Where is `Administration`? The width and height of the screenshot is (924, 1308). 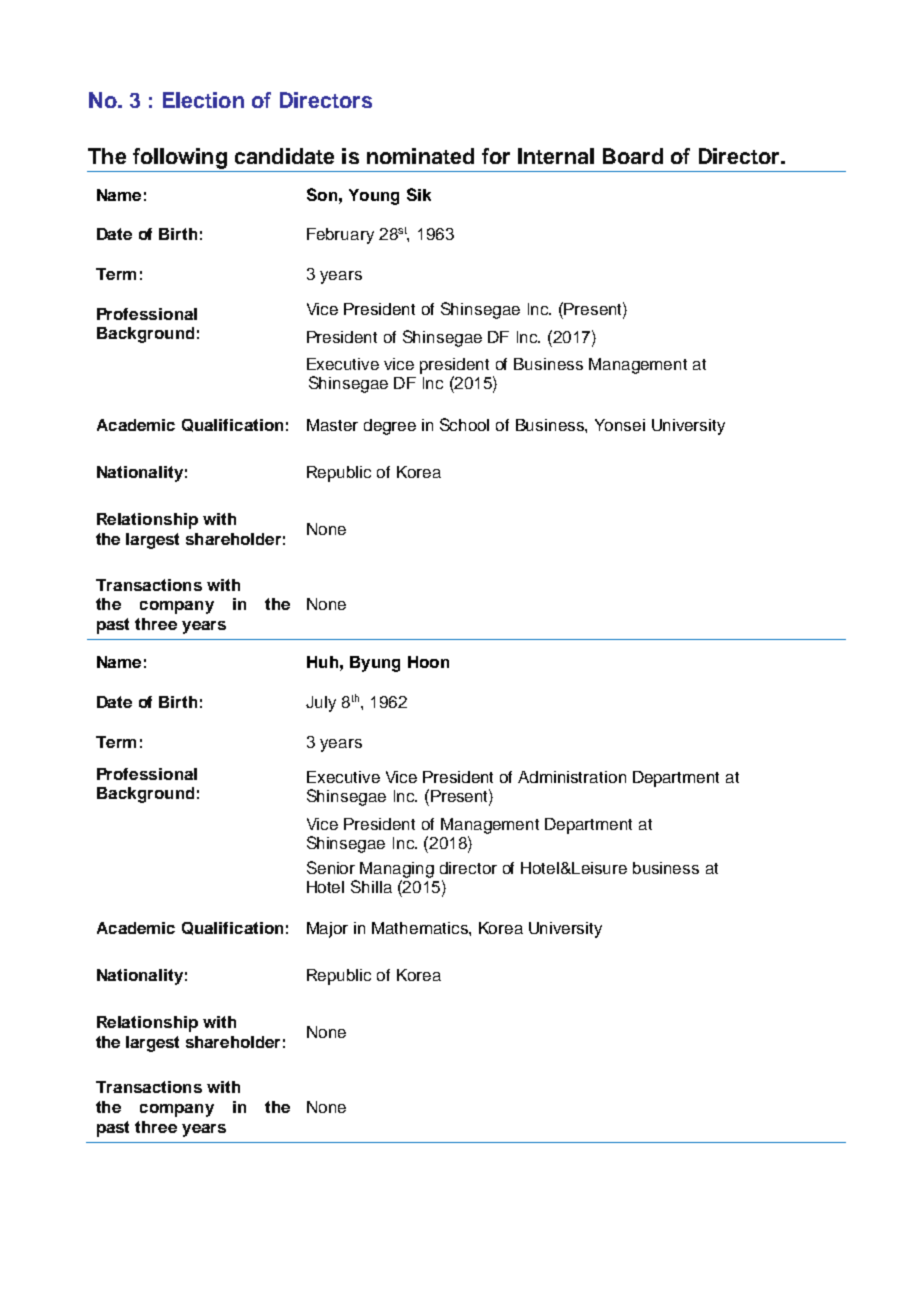
Administration is located at coordinates (572, 777).
